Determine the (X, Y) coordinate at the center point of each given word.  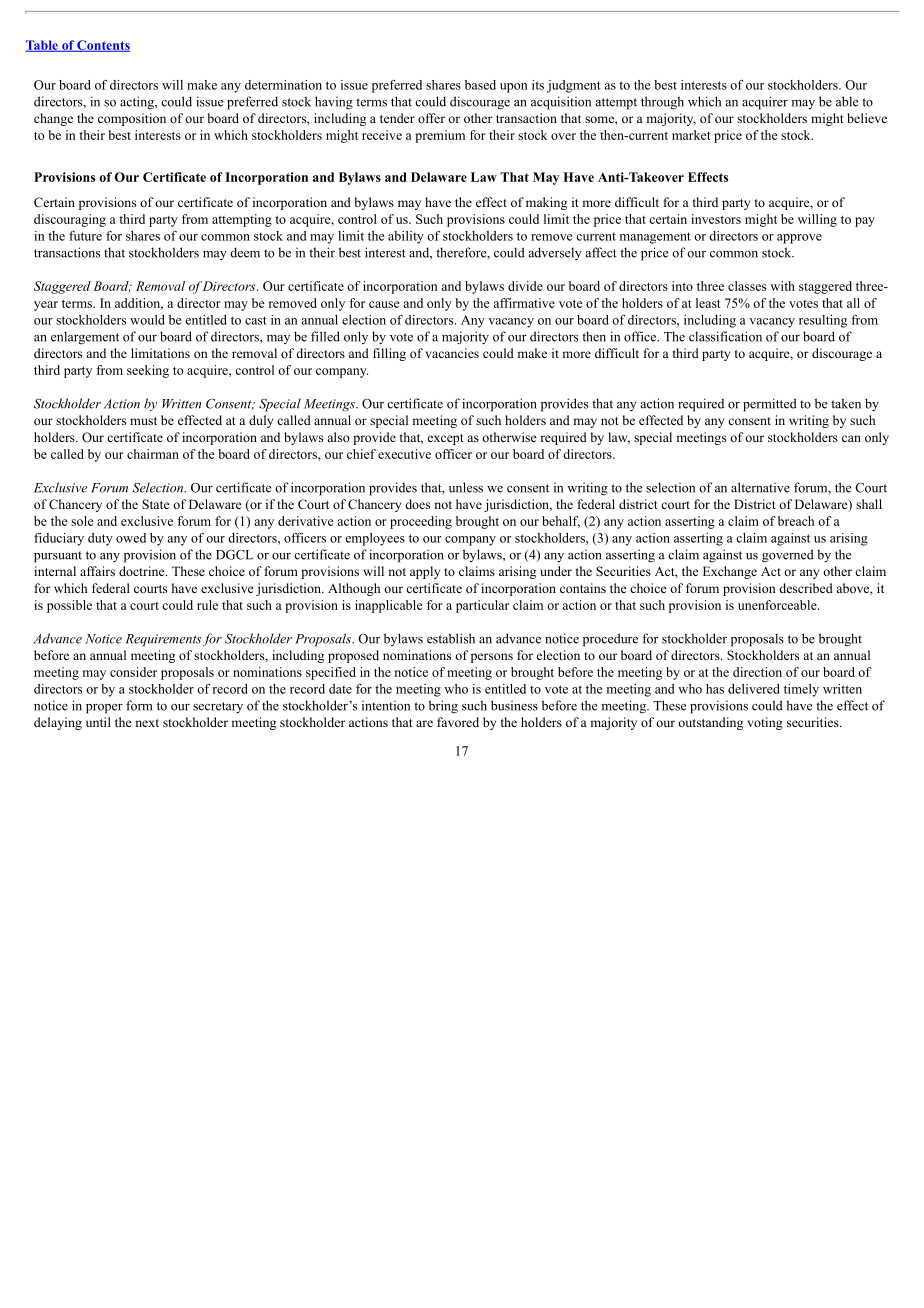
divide (525, 286)
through (662, 103)
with (782, 286)
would (147, 320)
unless (466, 487)
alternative (760, 487)
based (480, 85)
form (139, 705)
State (156, 504)
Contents (102, 46)
